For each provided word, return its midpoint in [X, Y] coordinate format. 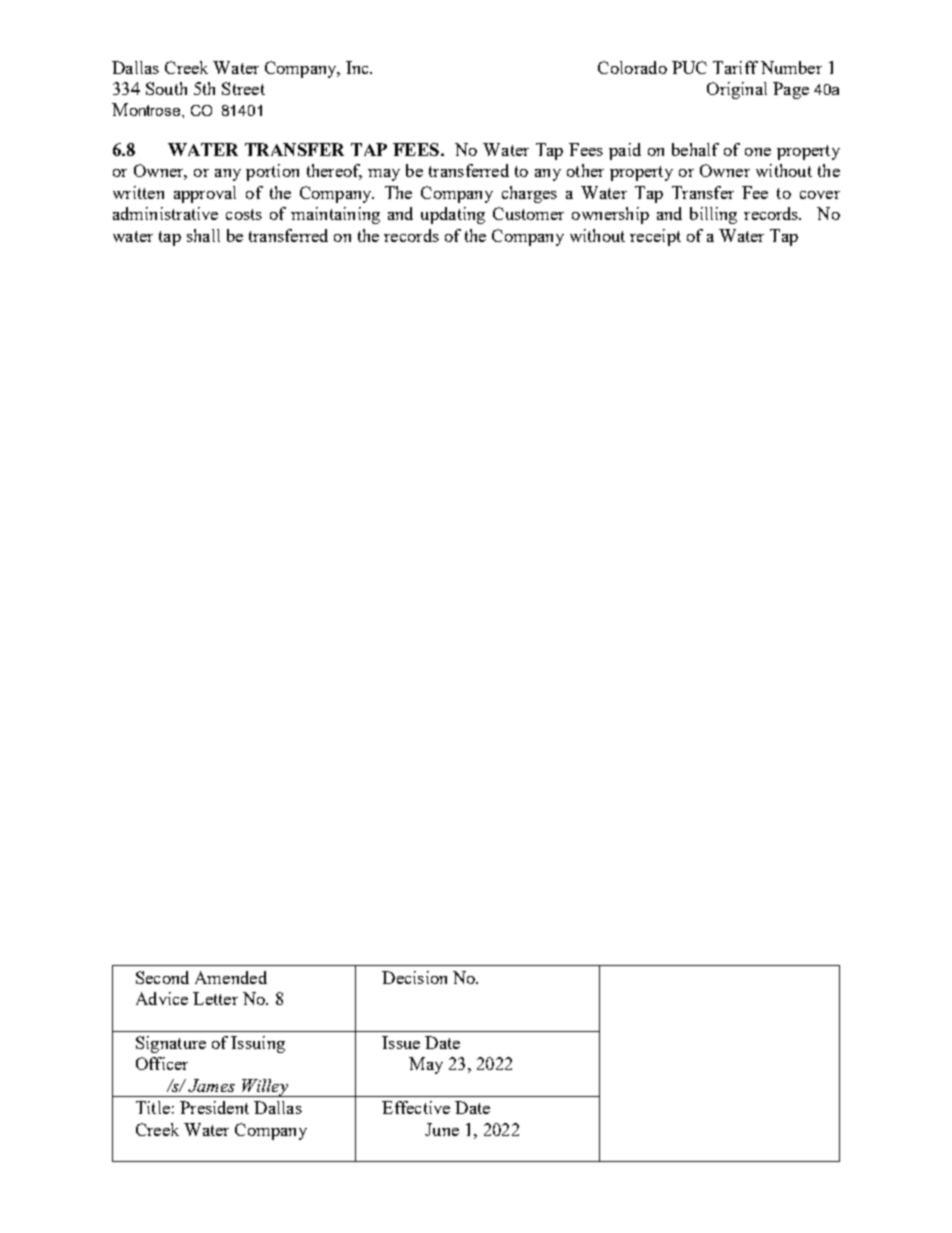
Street [243, 88]
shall [203, 235]
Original [737, 90]
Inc [358, 67]
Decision [414, 977]
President [214, 1107]
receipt [655, 237]
